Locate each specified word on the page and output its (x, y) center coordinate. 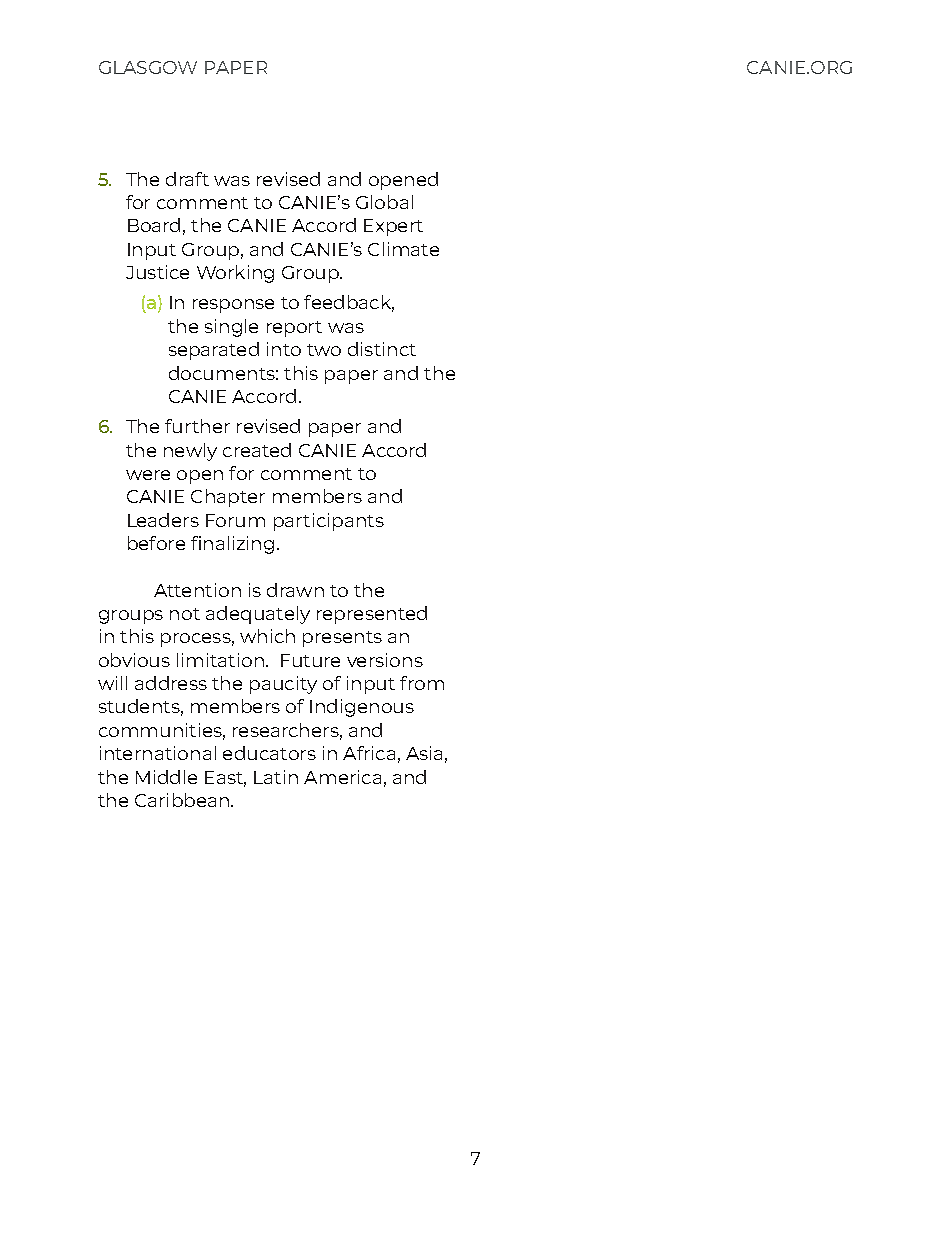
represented (372, 615)
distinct (382, 349)
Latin (276, 777)
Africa (369, 753)
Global (384, 202)
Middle (166, 777)
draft (187, 179)
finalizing (232, 545)
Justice (157, 272)
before (156, 543)
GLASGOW (148, 67)
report (294, 329)
